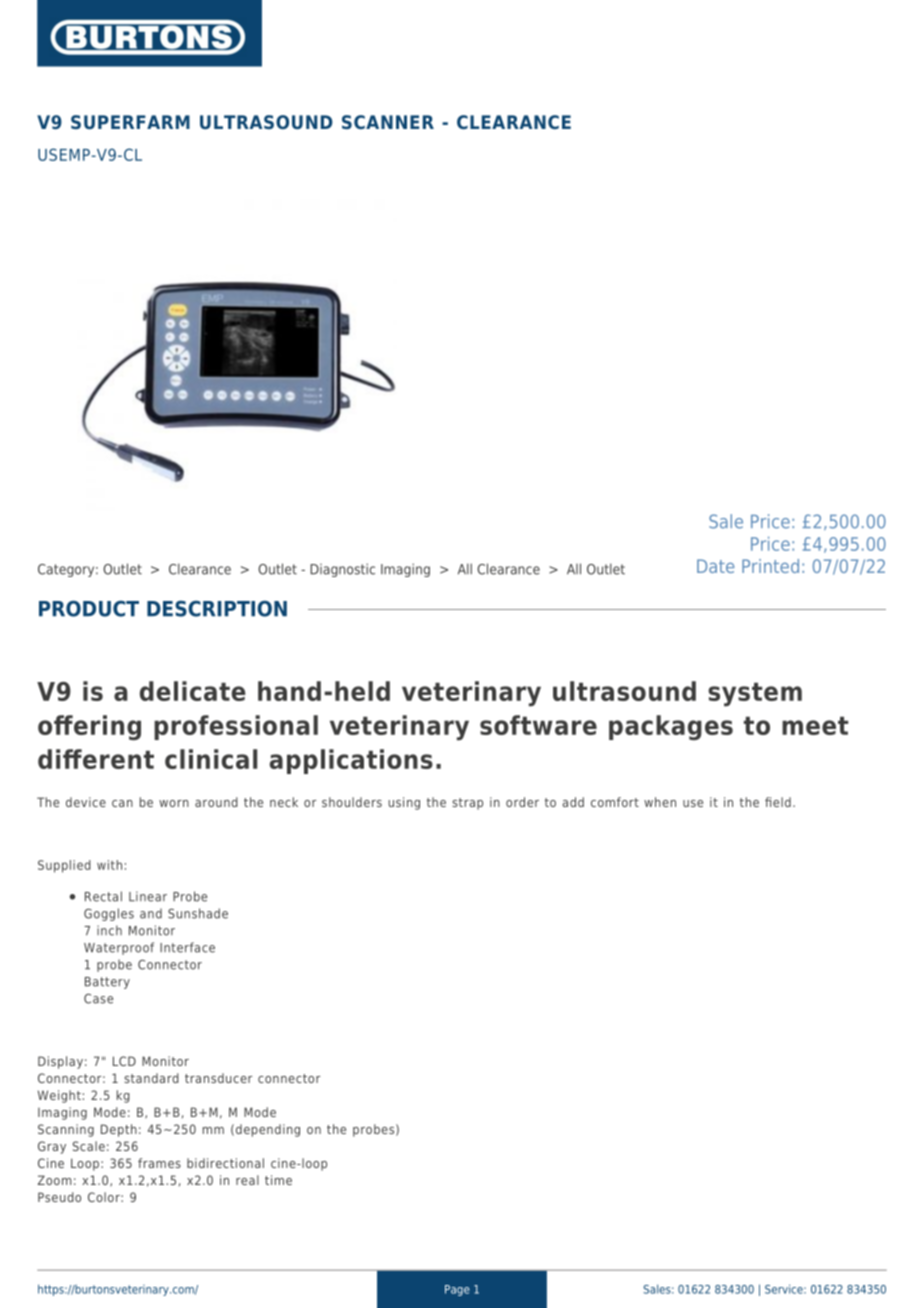 The image size is (924, 1308). Describe the element at coordinates (660, 802) in the screenshot. I see `when` at that location.
